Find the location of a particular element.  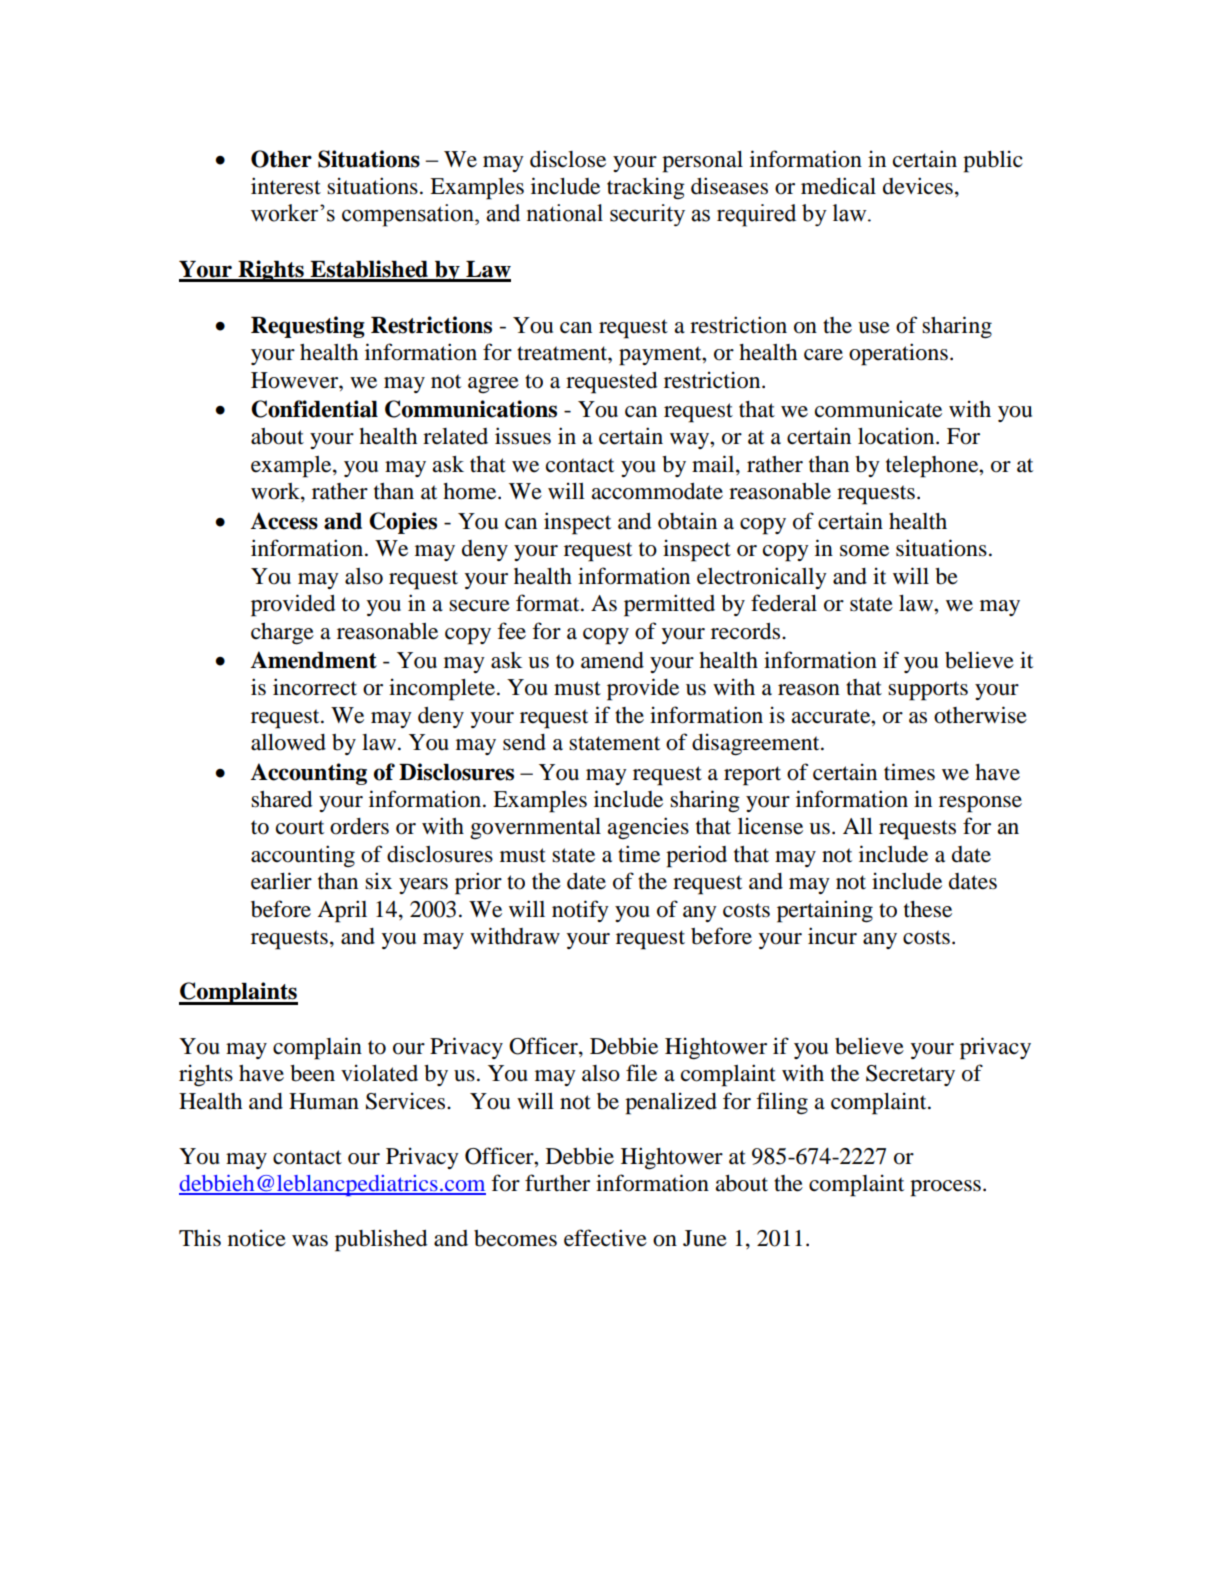

notify is located at coordinates (580, 911).
